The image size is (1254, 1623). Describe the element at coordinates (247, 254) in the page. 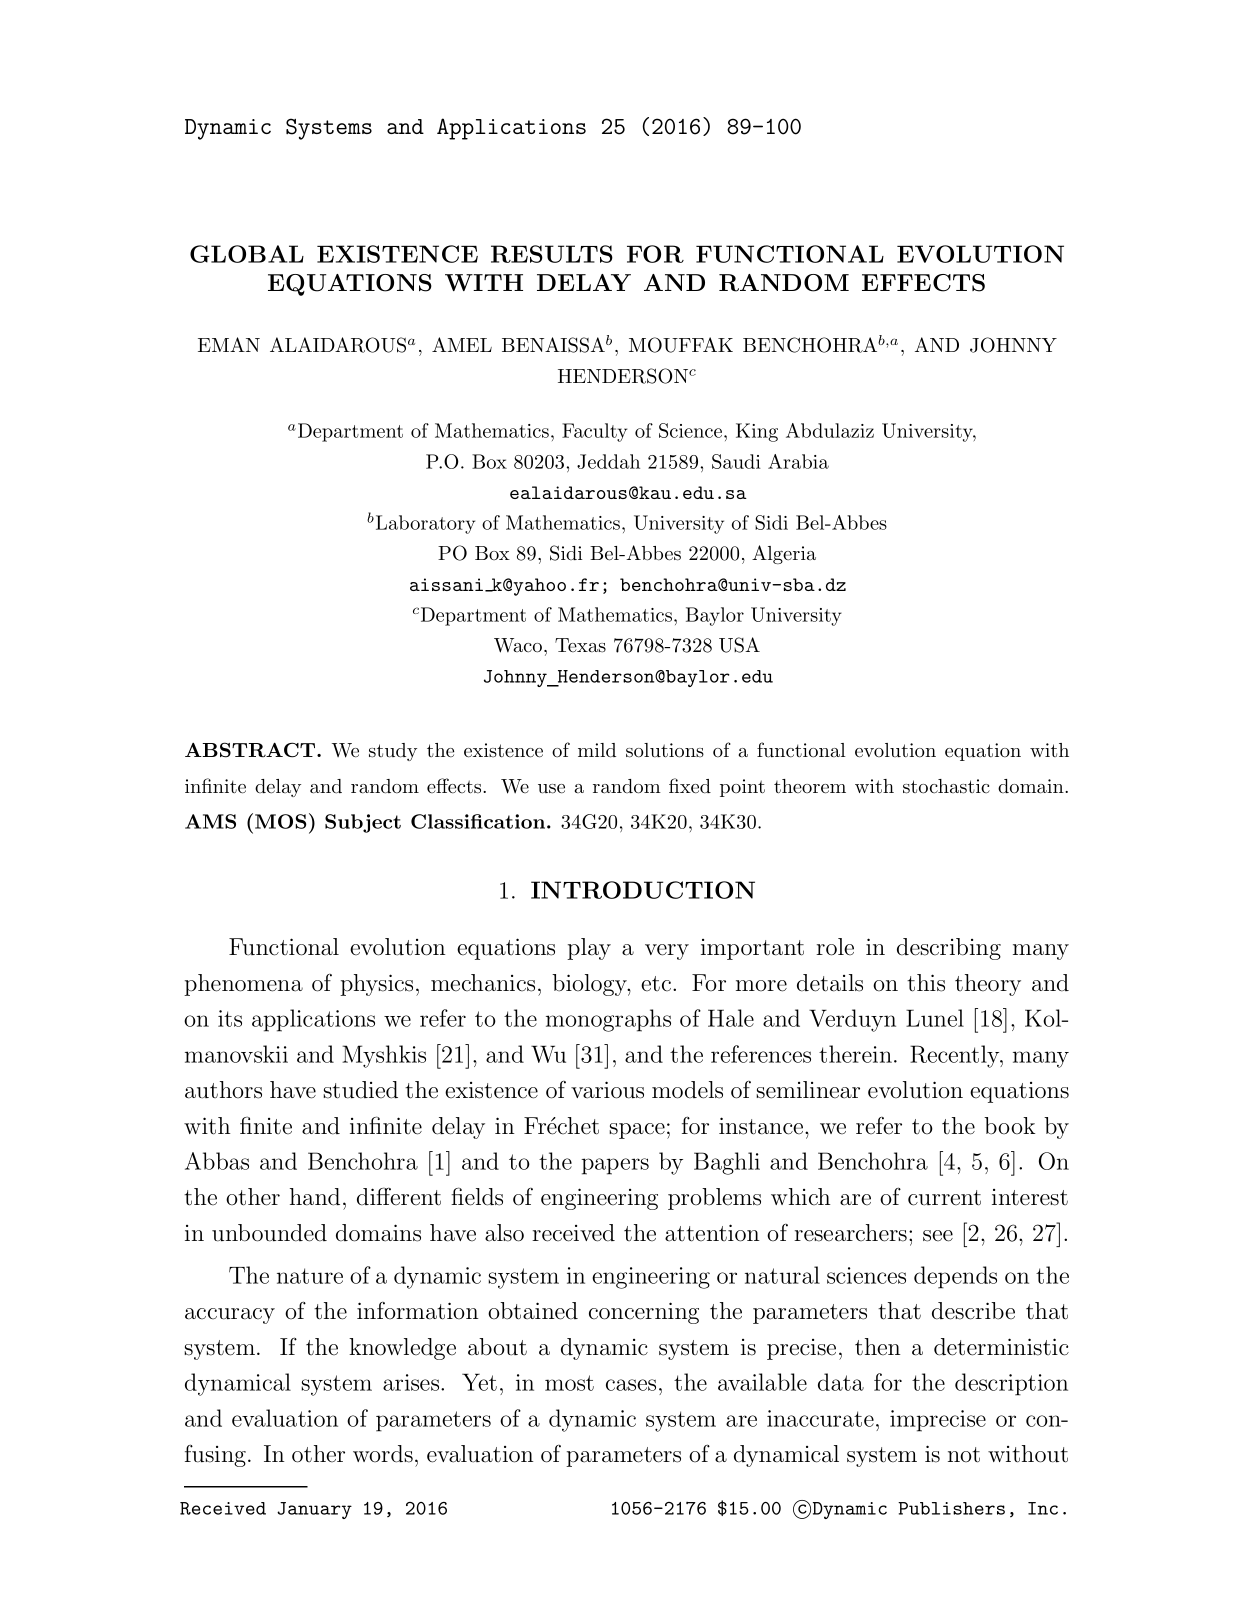

I see `GLOBAL` at that location.
